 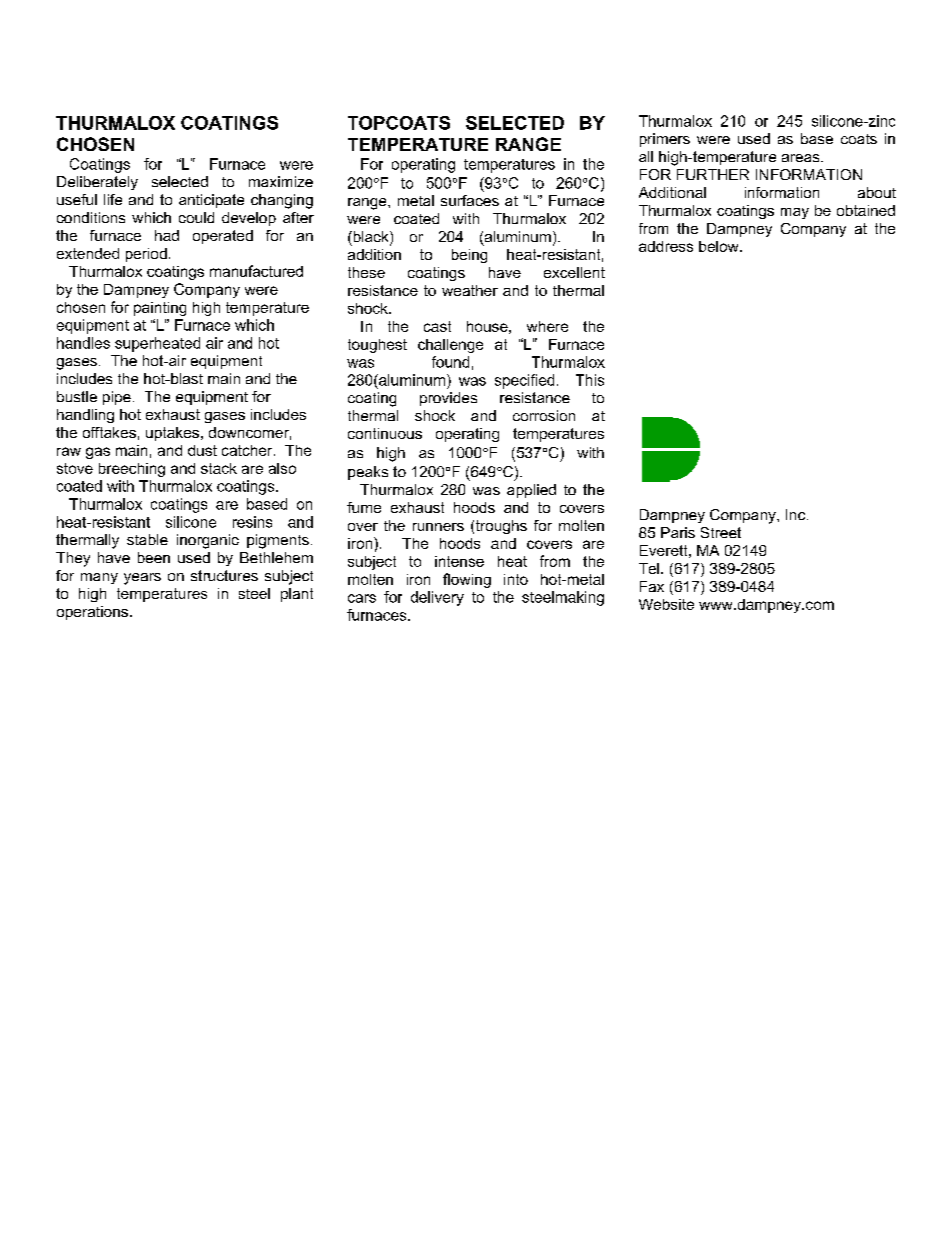 What do you see at coordinates (97, 183) in the screenshot?
I see `Deliberately` at bounding box center [97, 183].
